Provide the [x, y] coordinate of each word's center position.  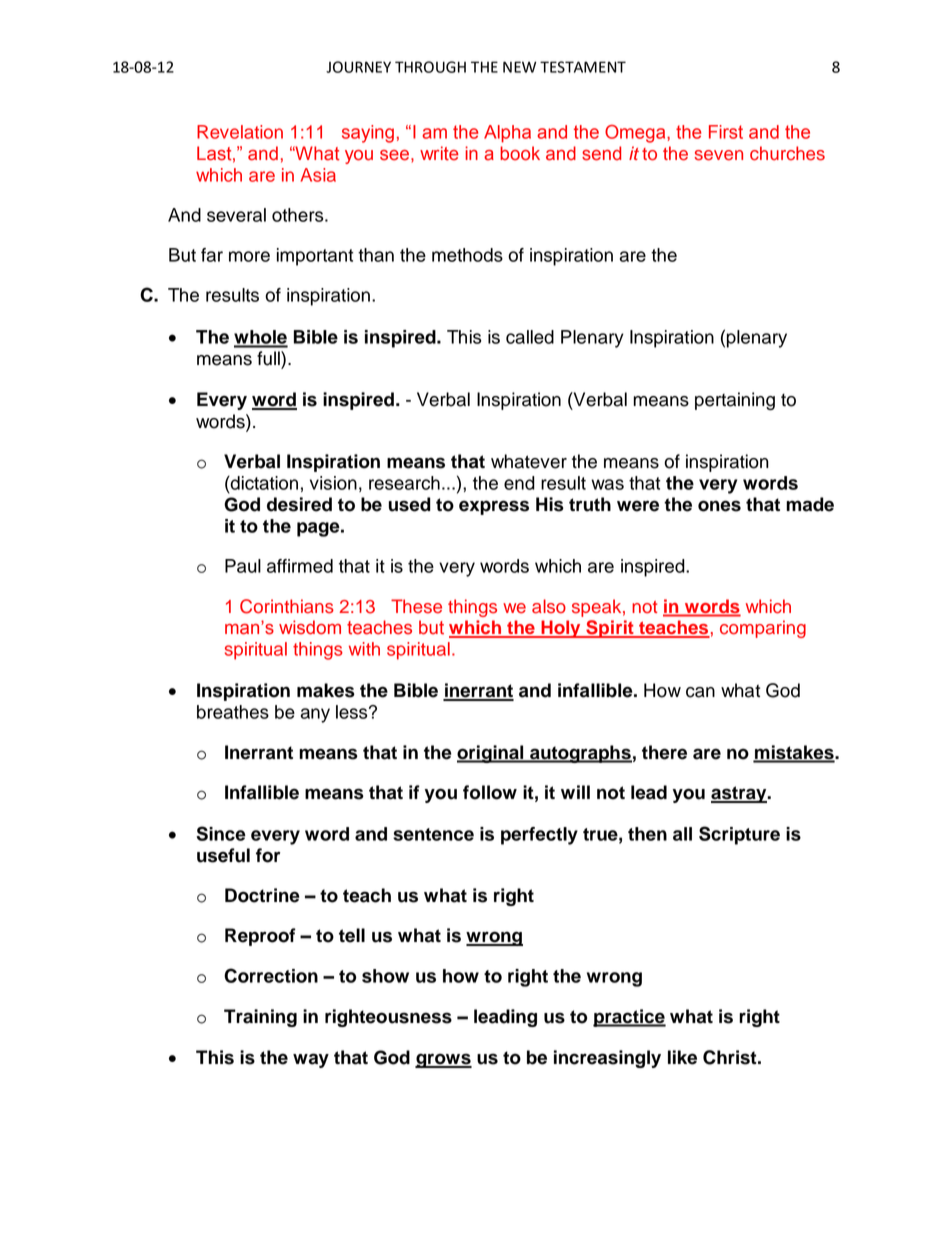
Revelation [240, 132]
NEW [519, 67]
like [682, 1057]
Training [260, 1018]
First [726, 132]
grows [443, 1060]
